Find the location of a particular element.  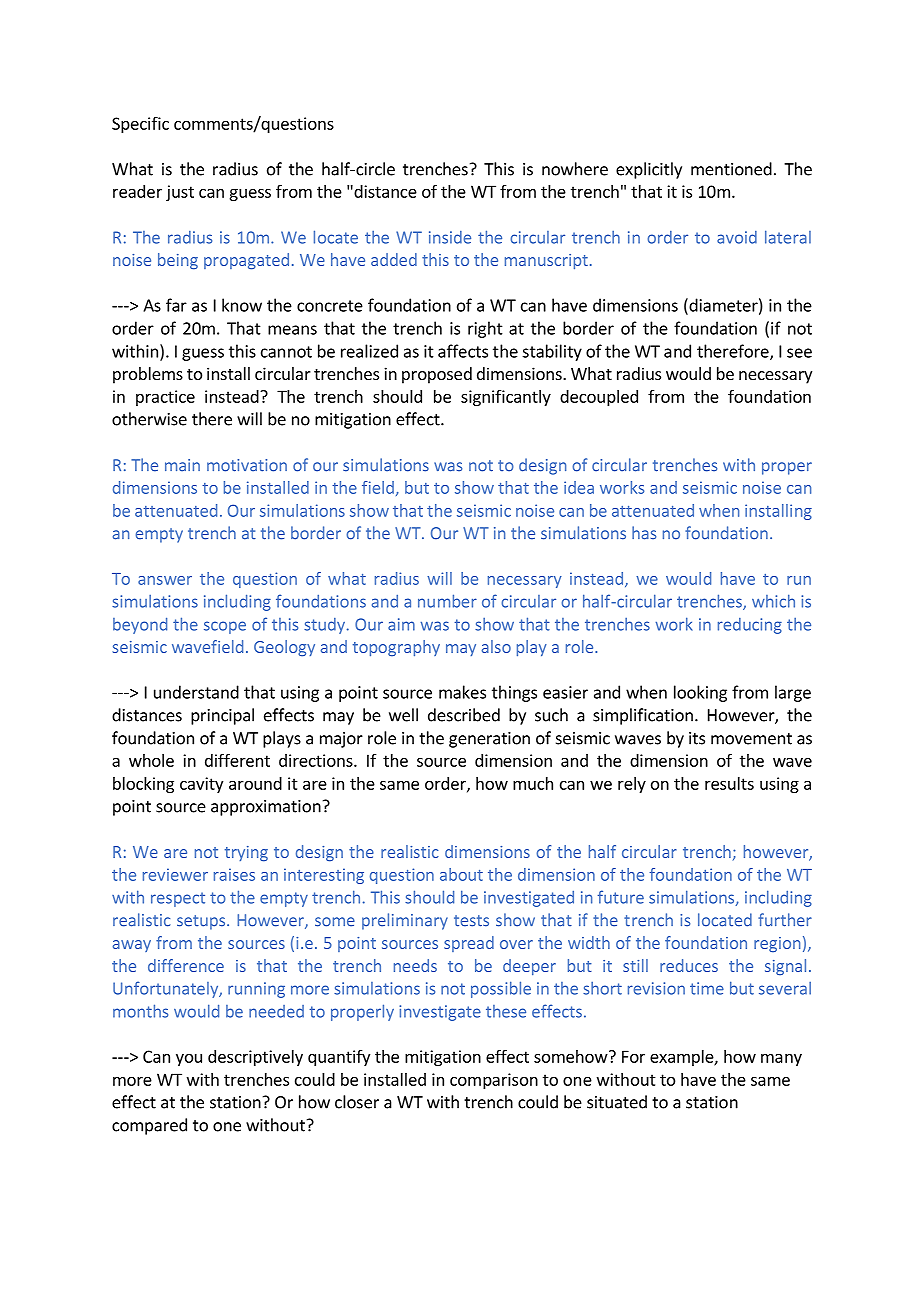

nowhere is located at coordinates (575, 169).
